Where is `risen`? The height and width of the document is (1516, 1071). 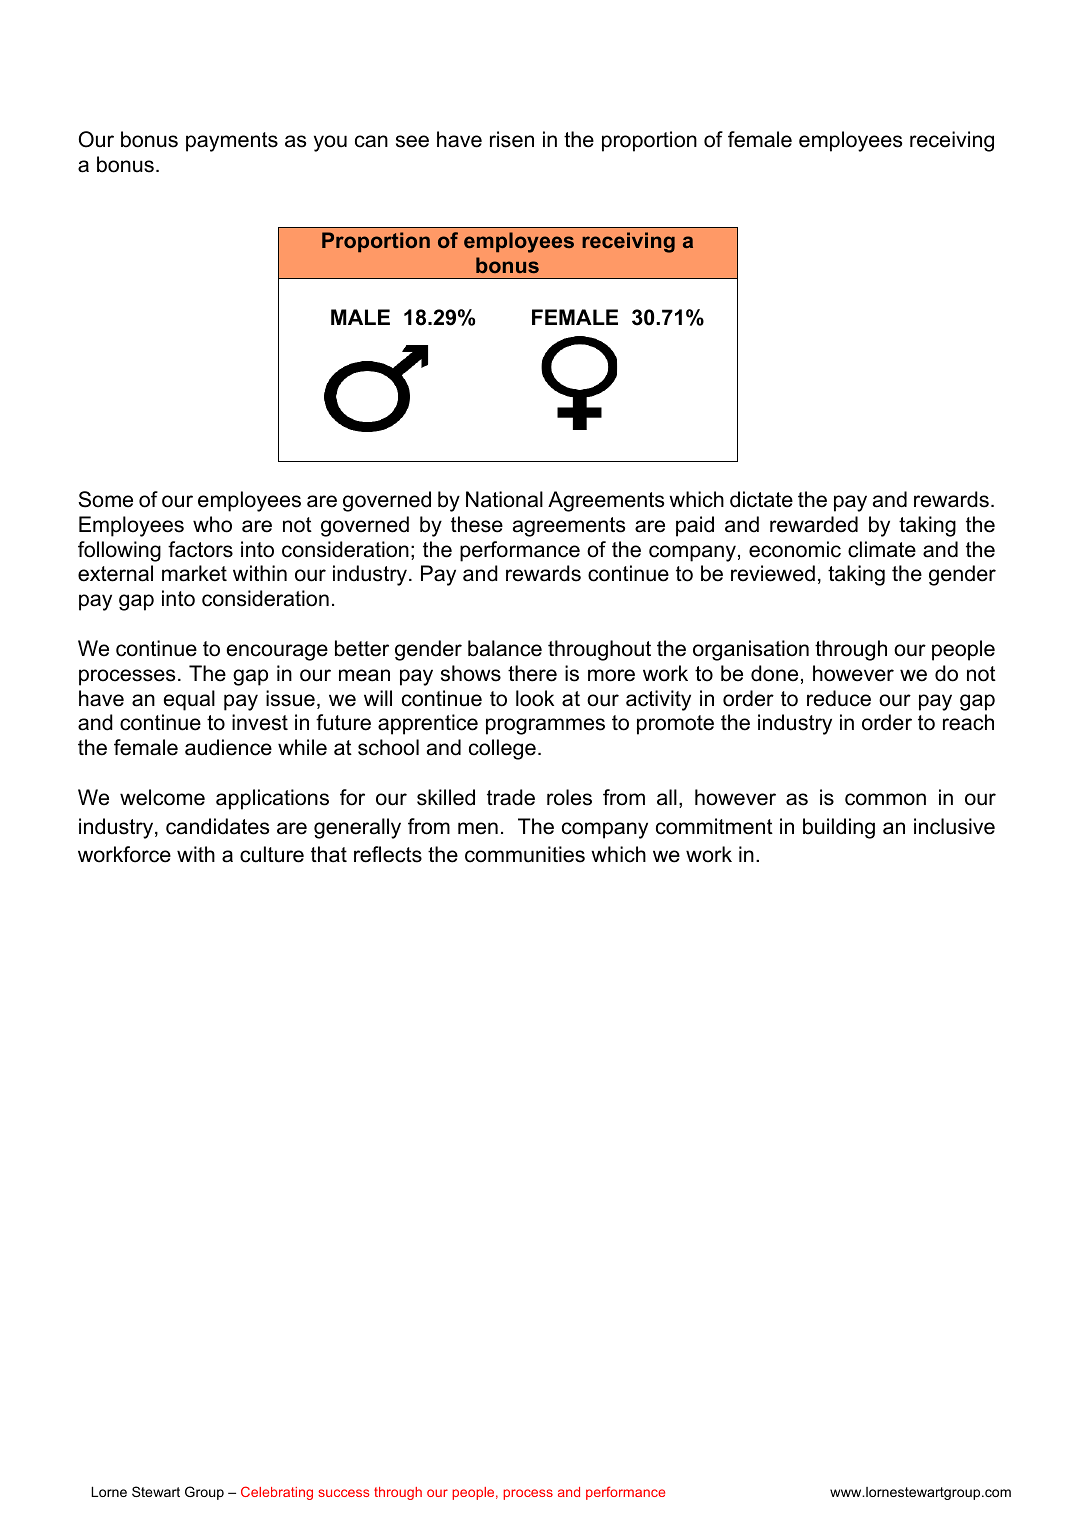 risen is located at coordinates (512, 139).
